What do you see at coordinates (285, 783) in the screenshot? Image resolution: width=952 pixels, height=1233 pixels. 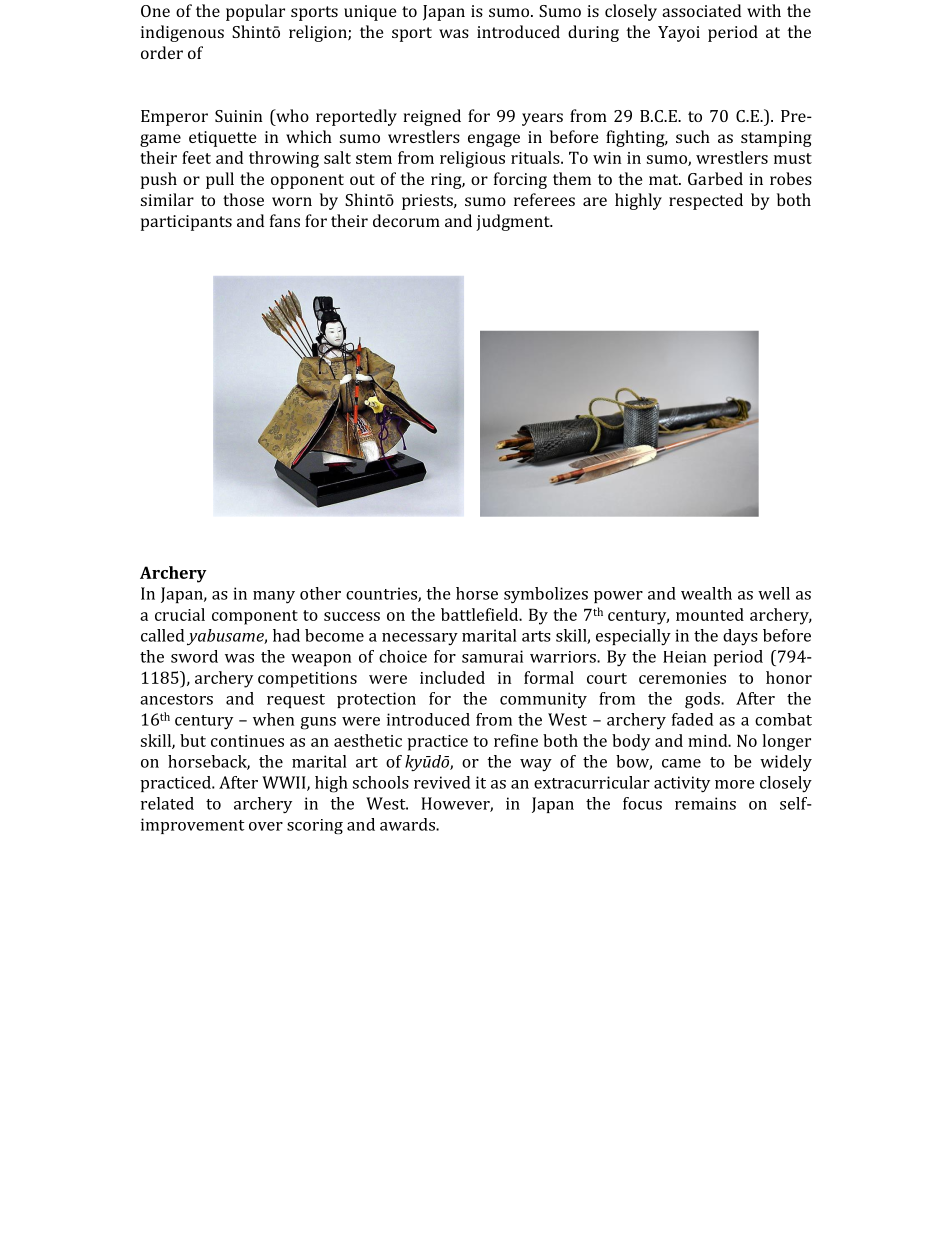 I see `WWII` at bounding box center [285, 783].
